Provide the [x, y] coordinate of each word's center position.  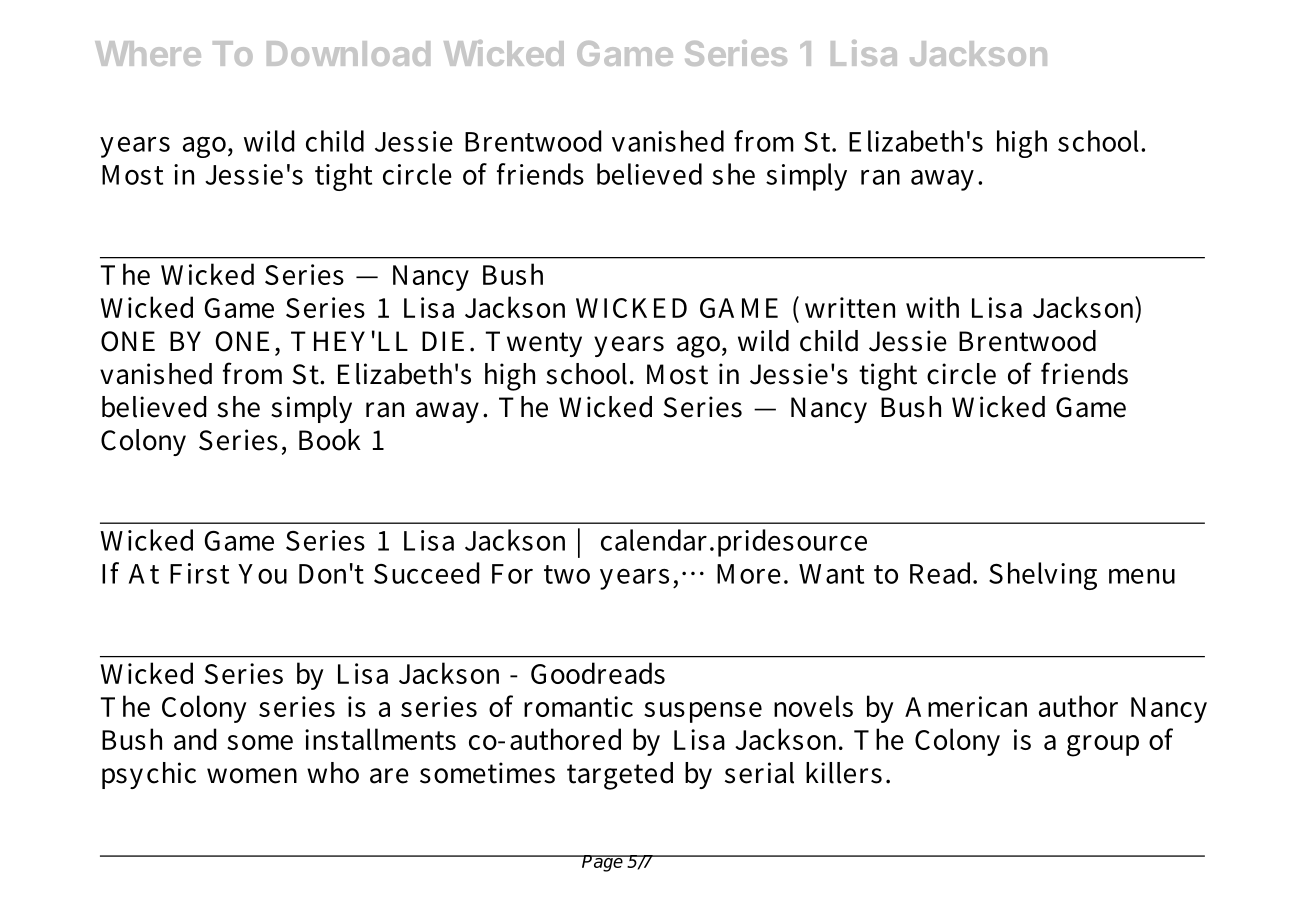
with [932, 307]
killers [844, 773]
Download [348, 53]
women [252, 776]
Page [603, 863]
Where [148, 53]
